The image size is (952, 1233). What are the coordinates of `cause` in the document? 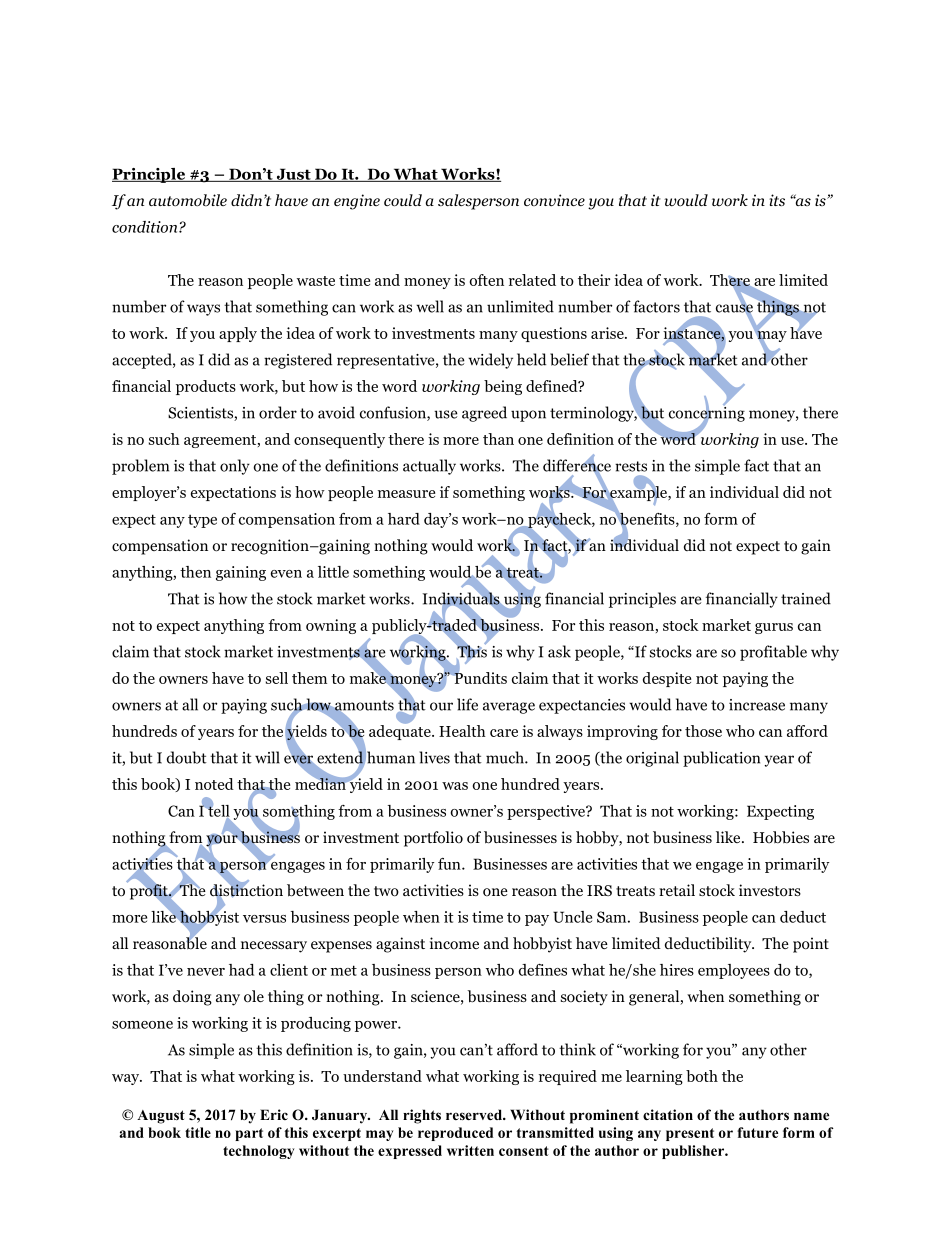 It's located at (734, 308).
